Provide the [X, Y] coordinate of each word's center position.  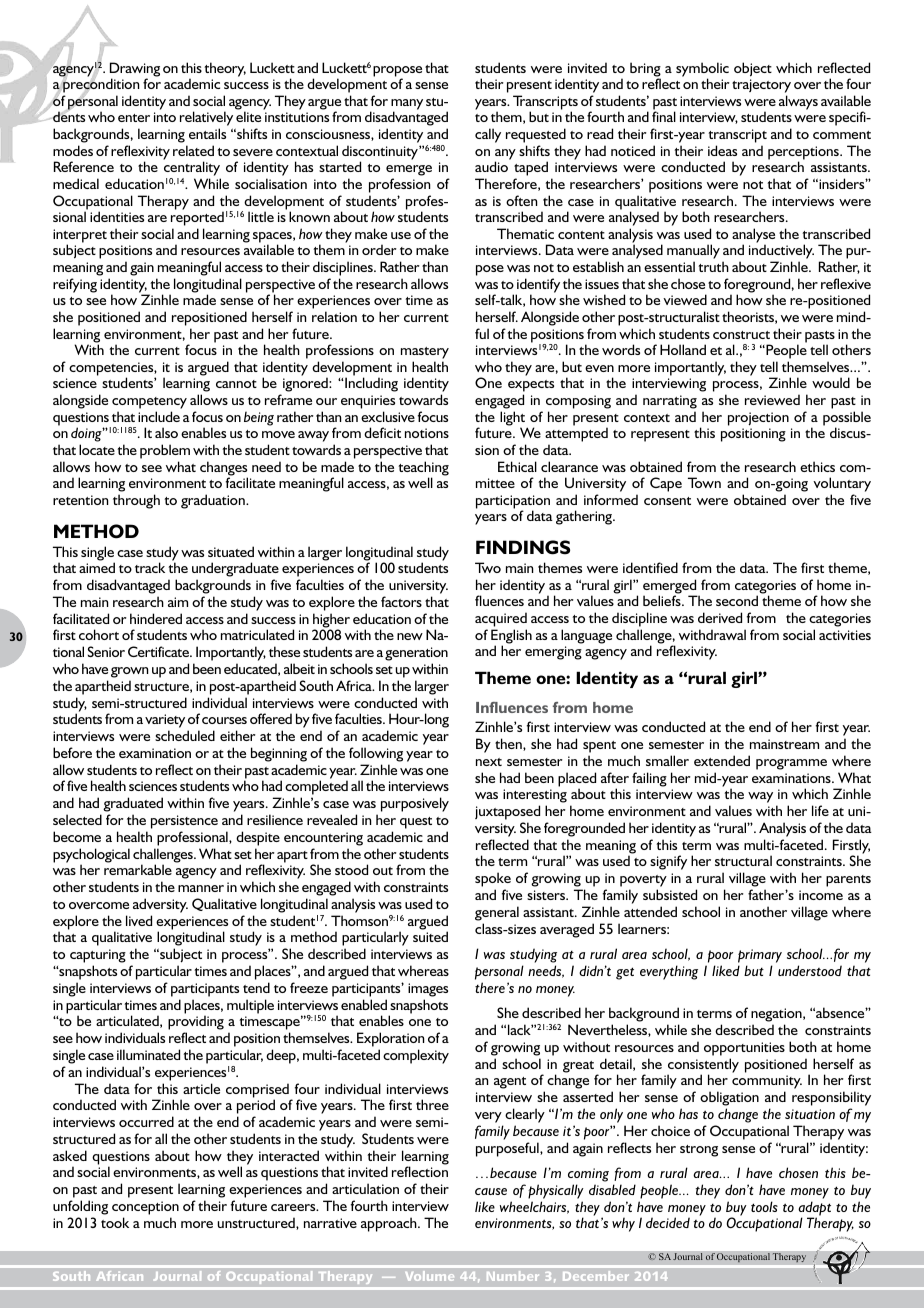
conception [145, 1208]
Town [704, 482]
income [821, 895]
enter [134, 118]
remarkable [138, 869]
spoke [493, 881]
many [407, 105]
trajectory [761, 87]
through [136, 501]
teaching [423, 469]
